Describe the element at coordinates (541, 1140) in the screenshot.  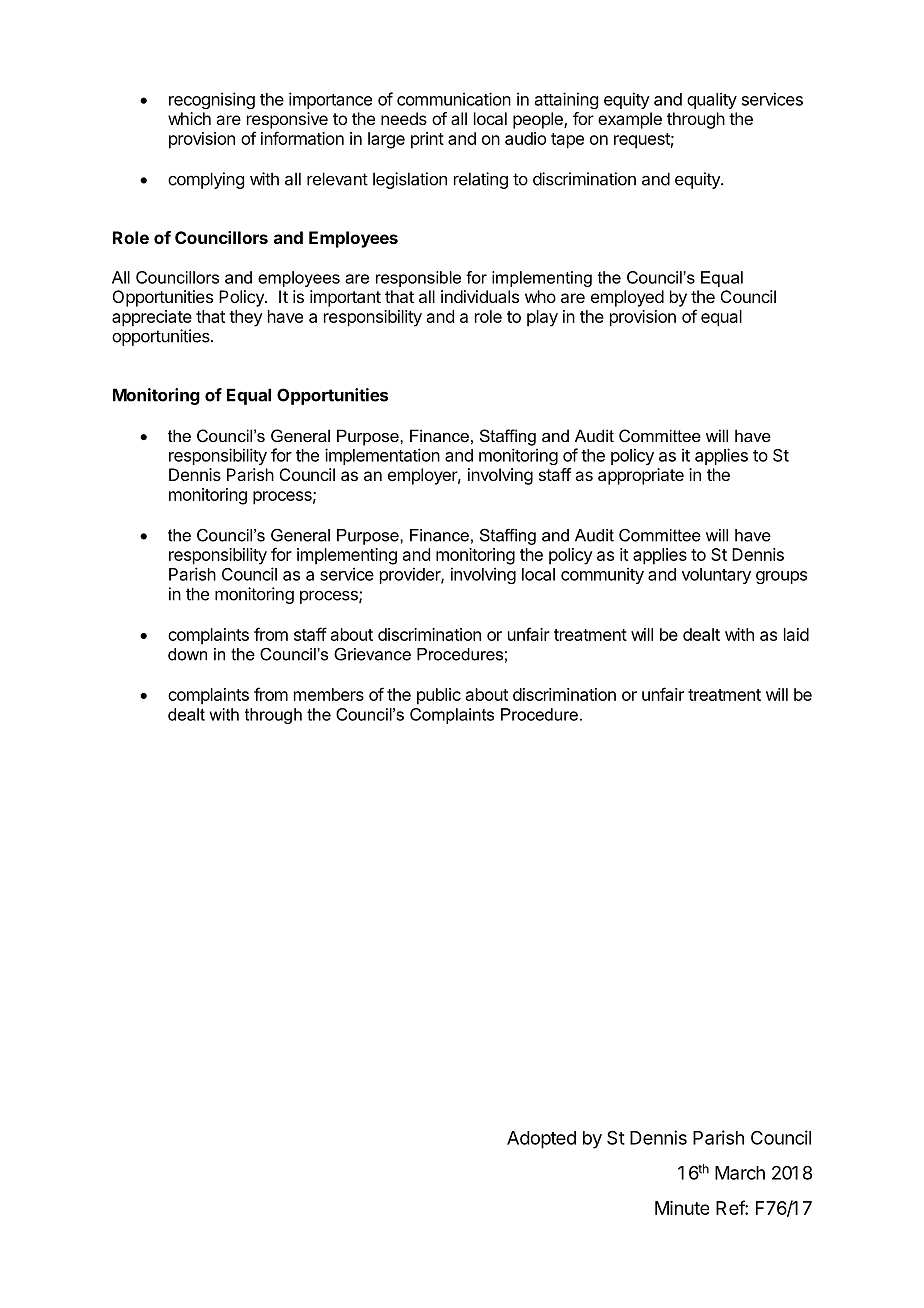
I see `Adopted` at that location.
